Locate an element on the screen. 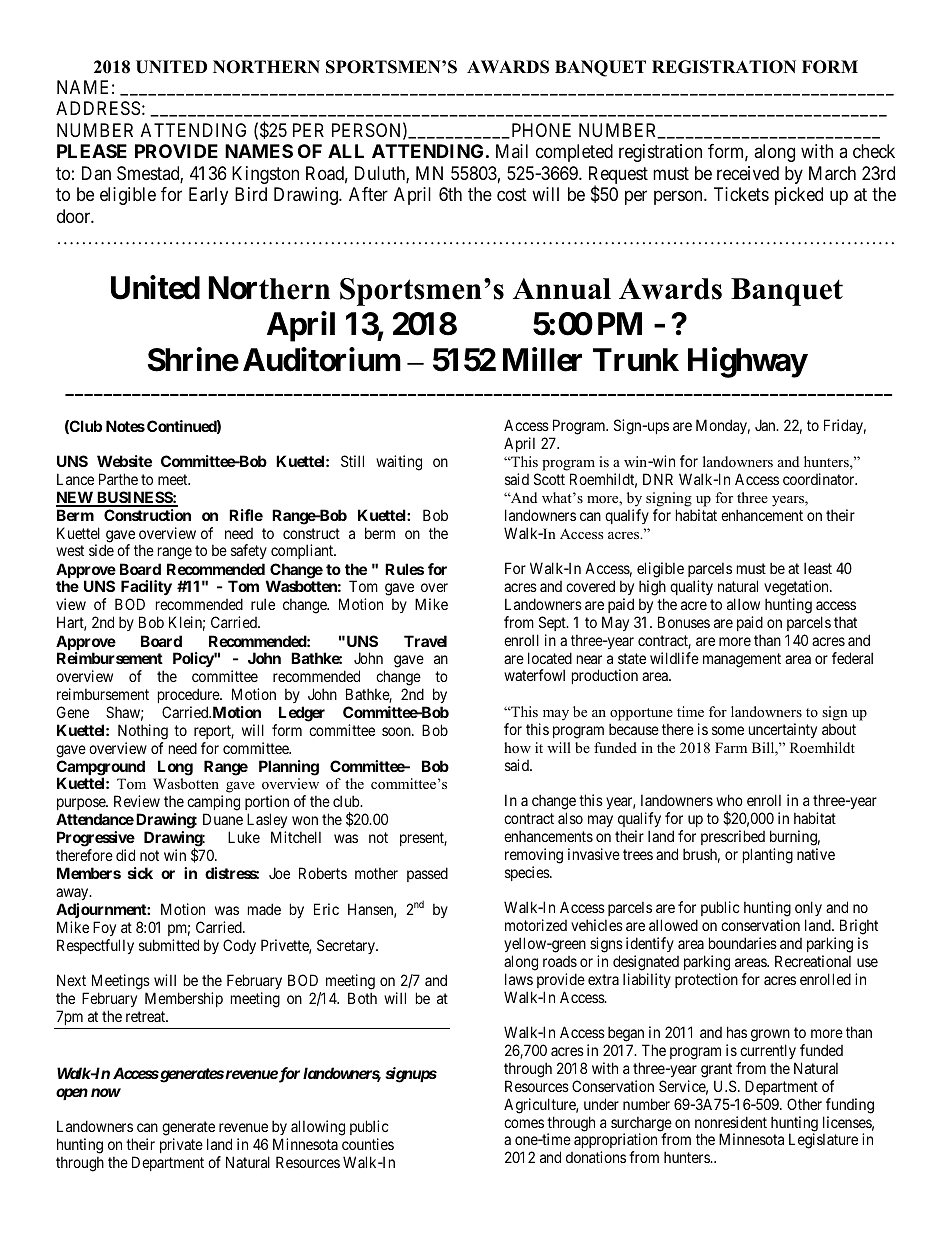 The height and width of the screenshot is (1233, 952). PLEASE is located at coordinates (92, 151).
